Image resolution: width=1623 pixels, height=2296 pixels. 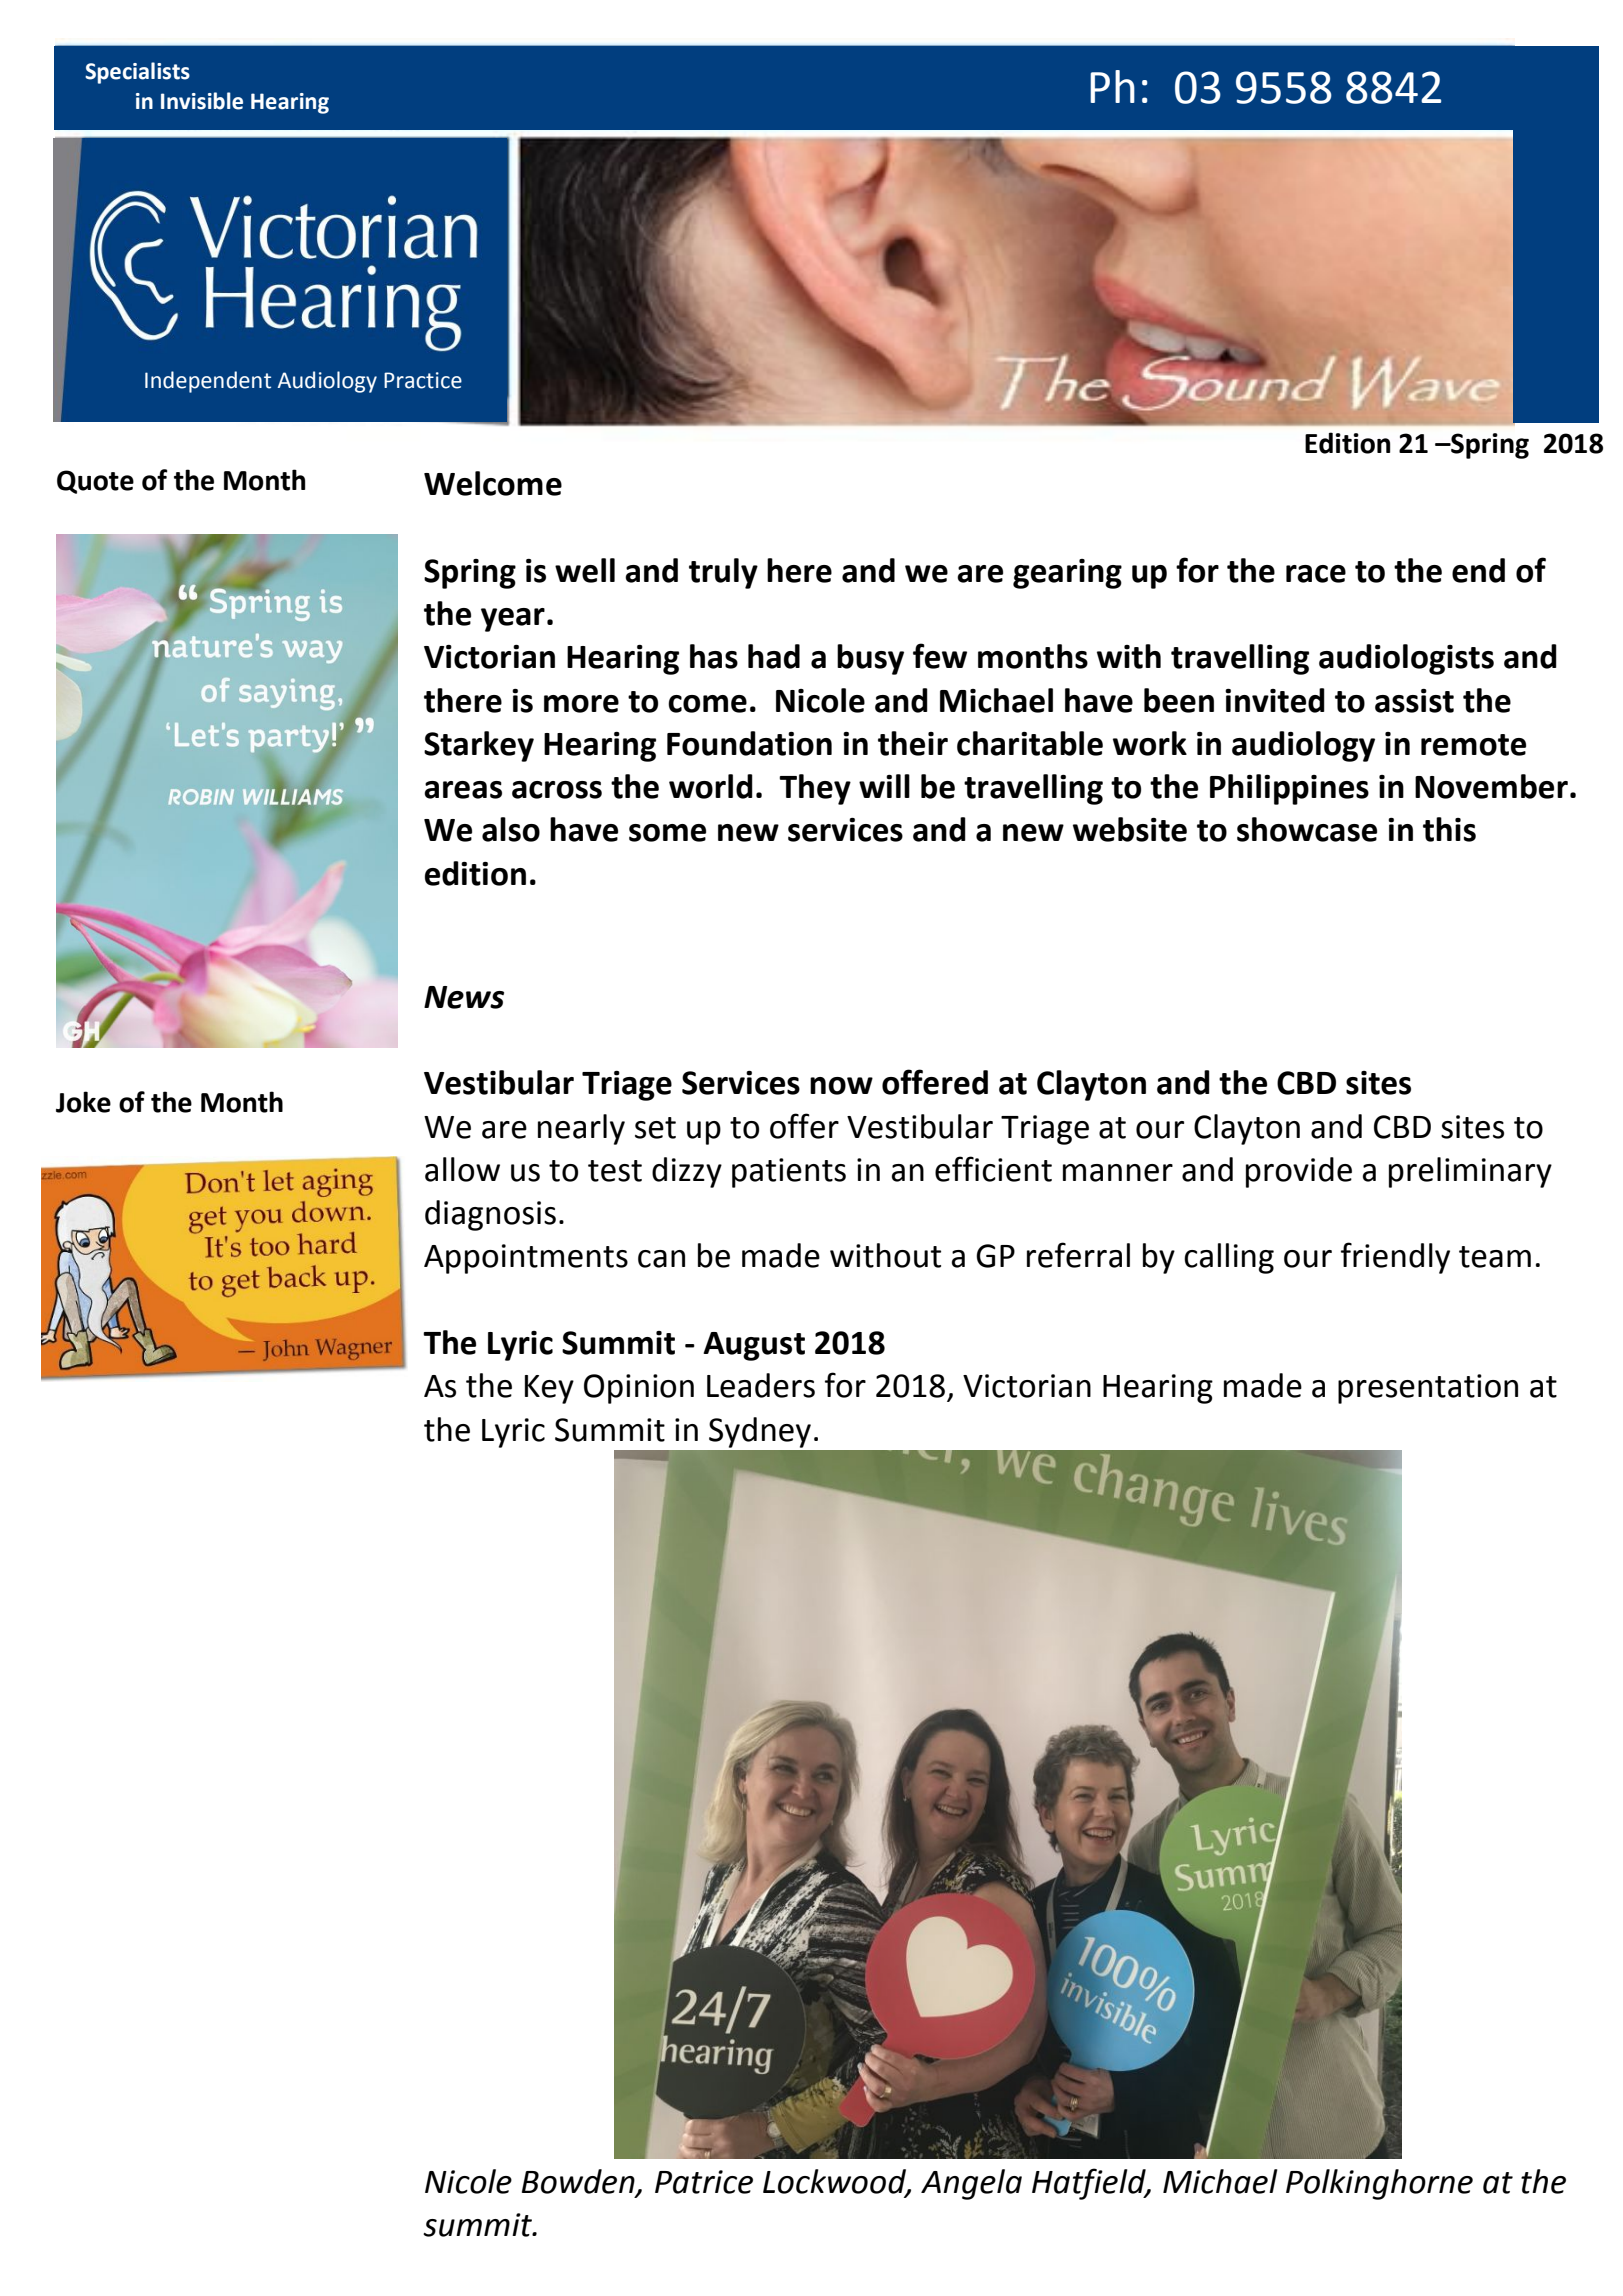 I want to click on had, so click(x=774, y=656).
